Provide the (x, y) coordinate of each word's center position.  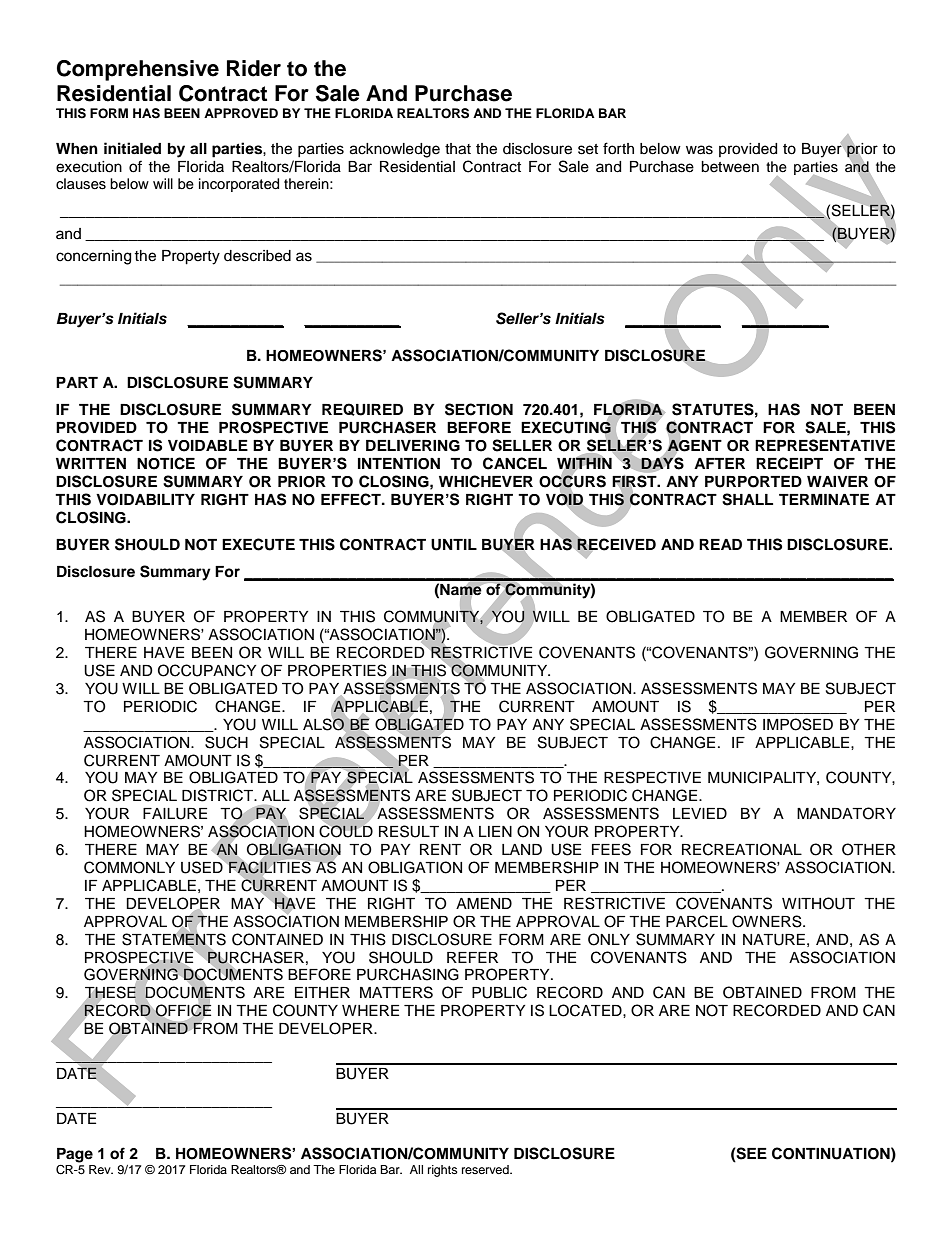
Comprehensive (138, 70)
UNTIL (454, 545)
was (699, 150)
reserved (486, 1169)
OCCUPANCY (207, 670)
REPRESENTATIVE (825, 445)
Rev (101, 1169)
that (458, 149)
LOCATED (586, 1010)
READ (720, 544)
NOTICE (166, 463)
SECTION (479, 409)
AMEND (484, 903)
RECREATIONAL (742, 849)
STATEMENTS (174, 939)
